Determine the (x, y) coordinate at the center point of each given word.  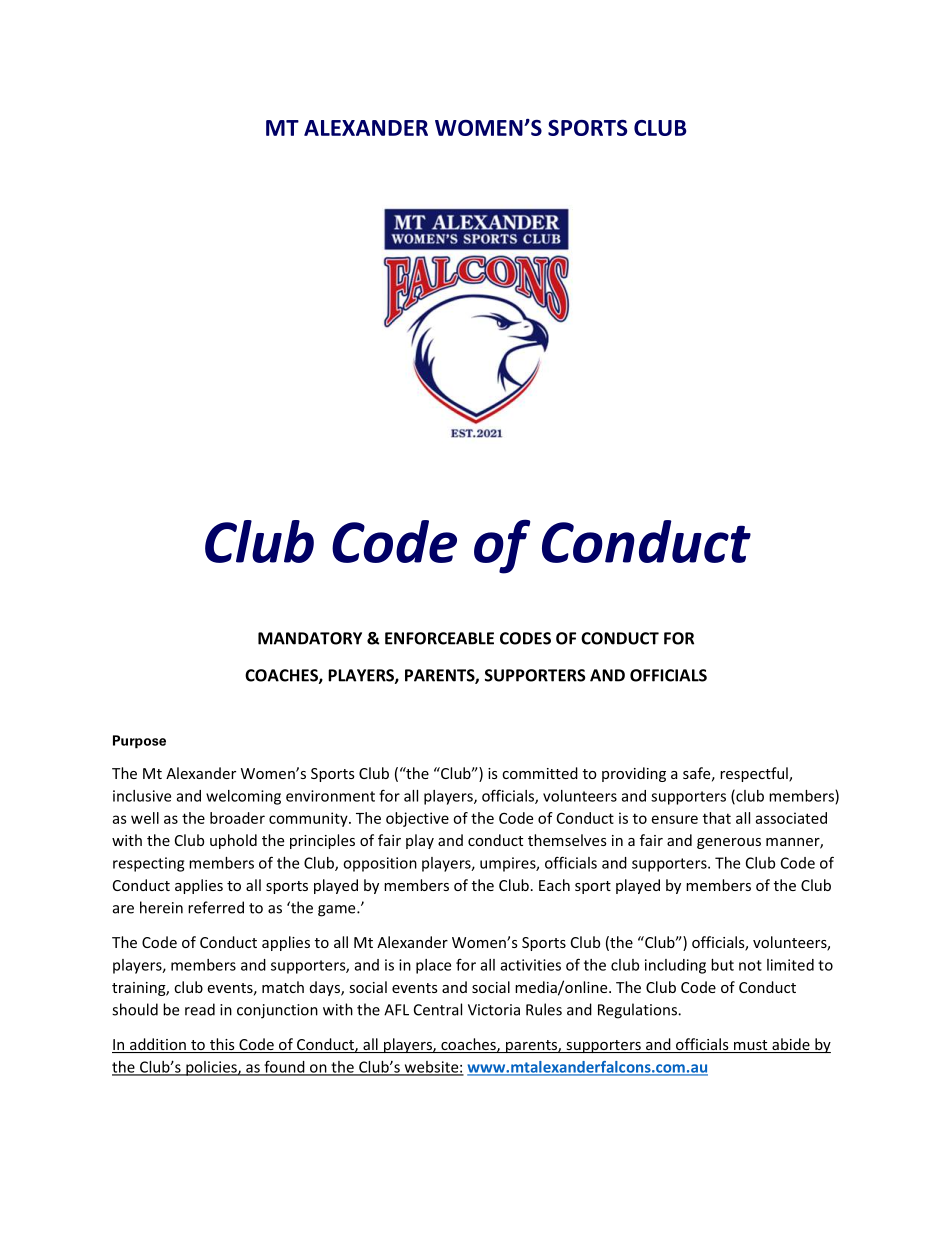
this (222, 1045)
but (722, 965)
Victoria (494, 1010)
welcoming (243, 797)
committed (540, 773)
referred (216, 907)
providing (634, 774)
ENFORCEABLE (439, 638)
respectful (755, 774)
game (338, 911)
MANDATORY (310, 638)
